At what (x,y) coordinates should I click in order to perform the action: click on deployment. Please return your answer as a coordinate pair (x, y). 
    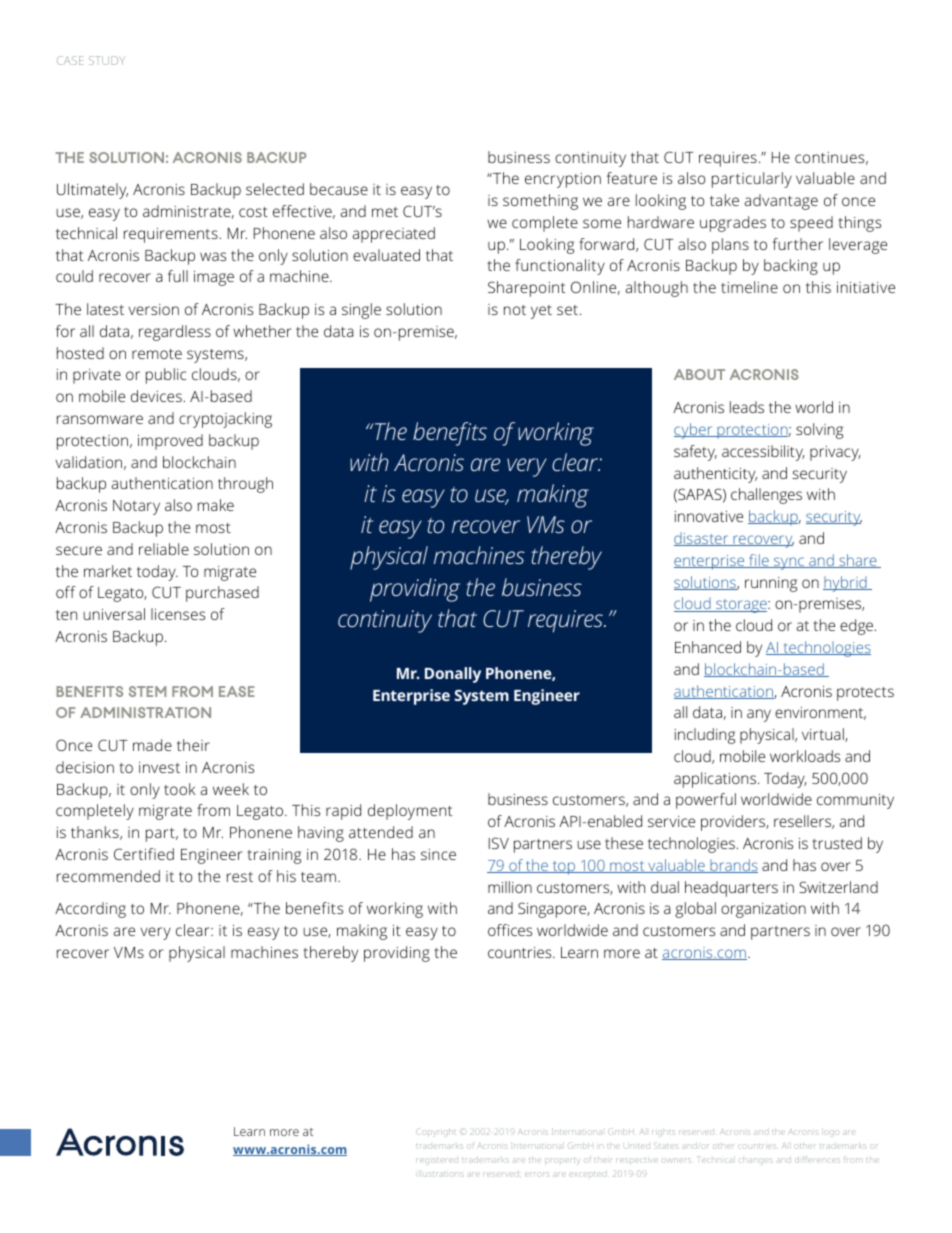
    Looking at the image, I should click on (410, 812).
